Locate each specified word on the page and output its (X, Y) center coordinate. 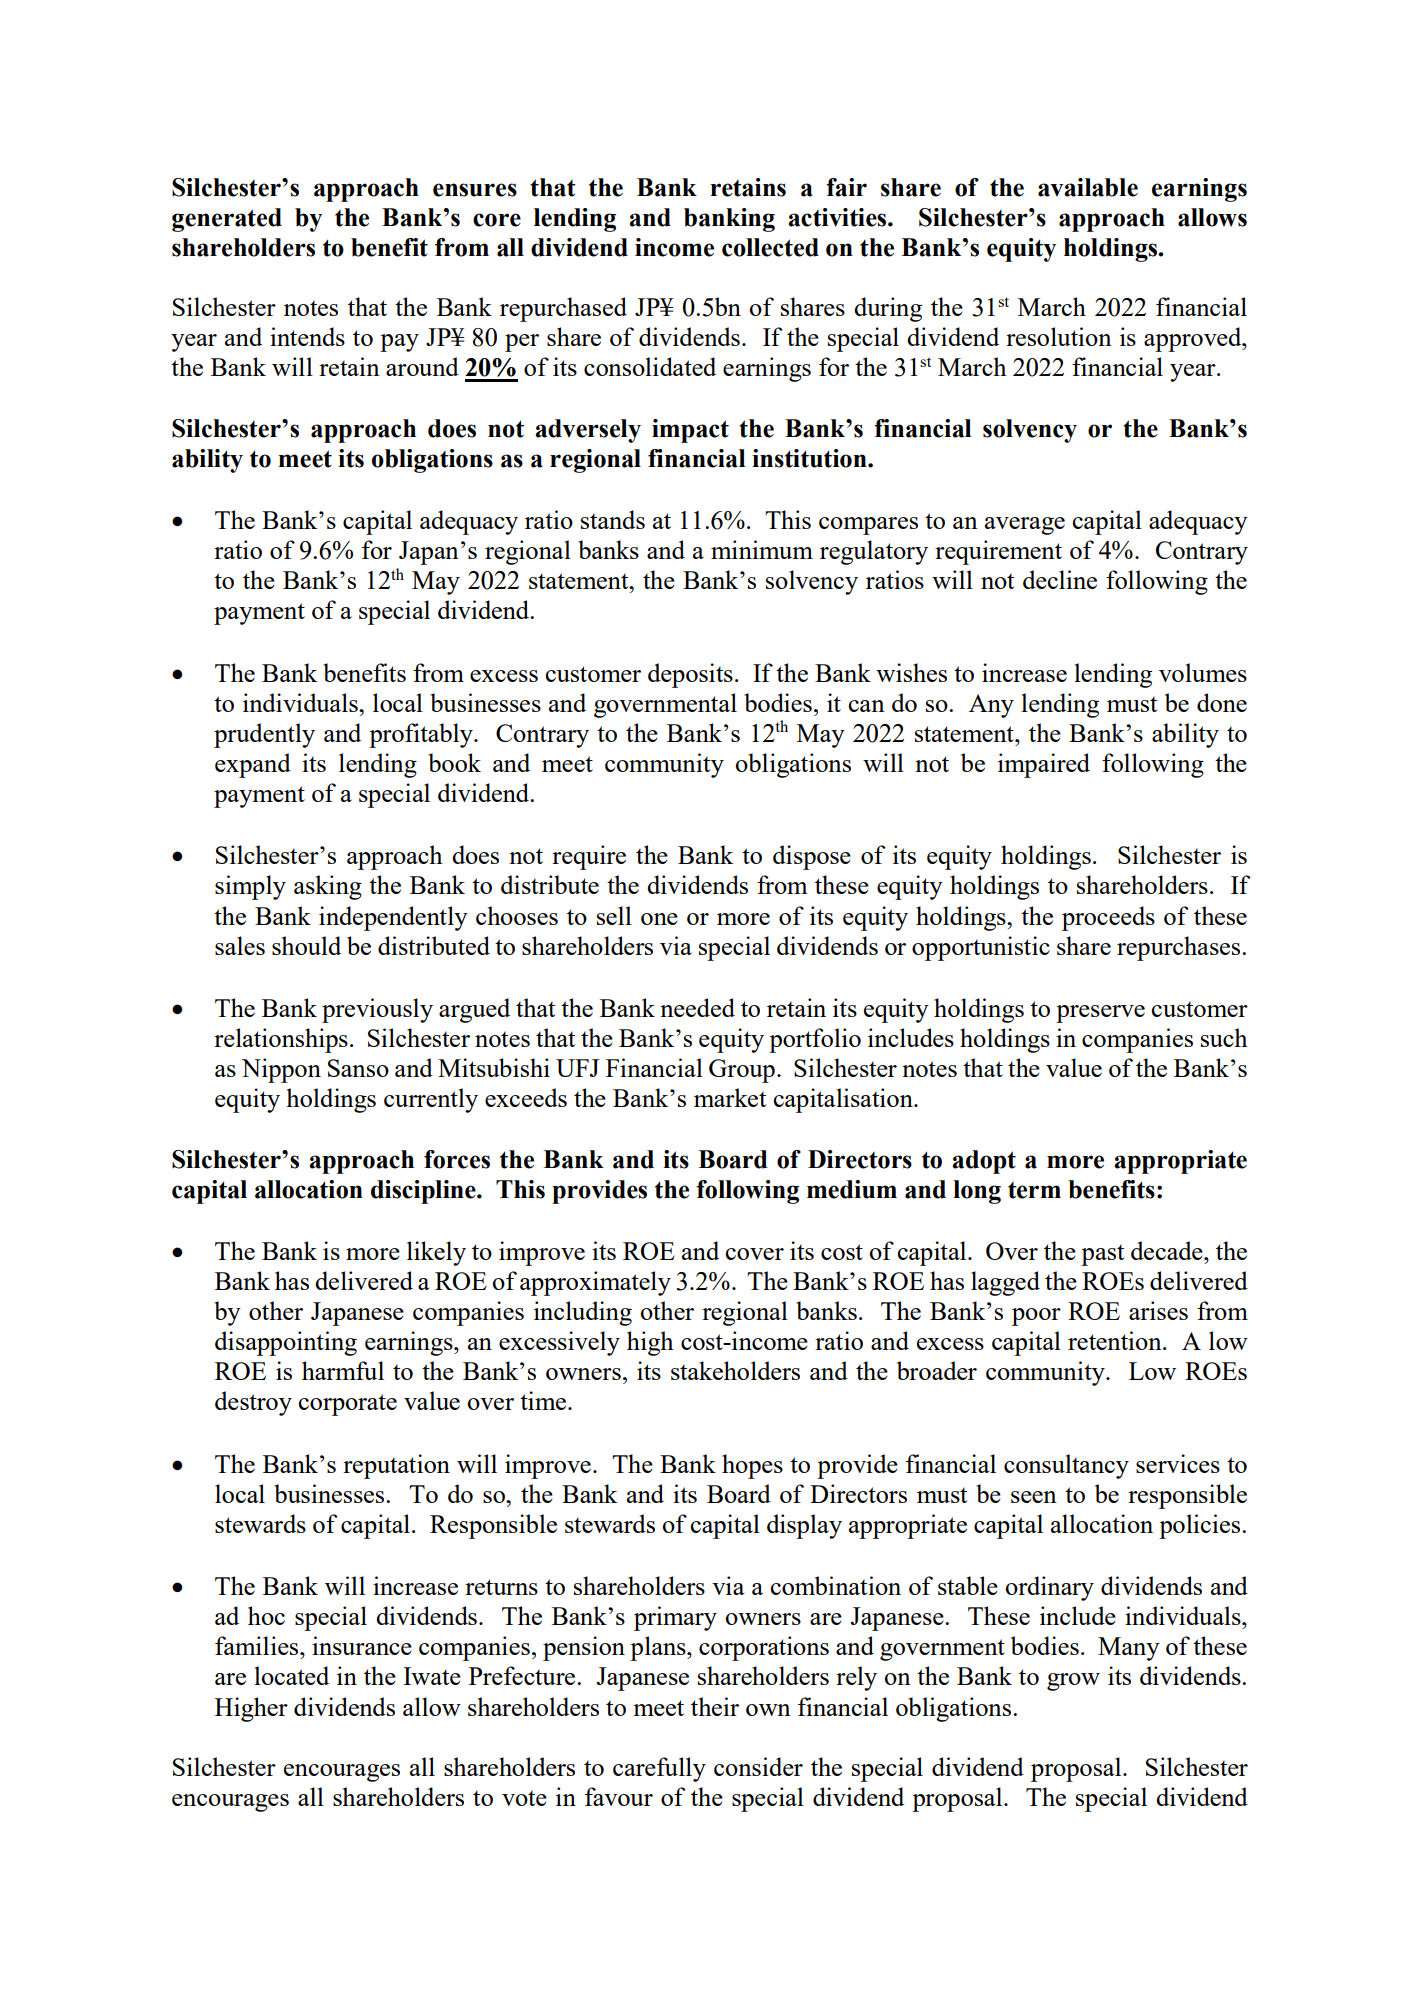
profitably (422, 735)
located (291, 1675)
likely (436, 1253)
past (1102, 1255)
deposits (690, 675)
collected (770, 247)
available (1088, 187)
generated (227, 220)
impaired (1044, 765)
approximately (595, 1283)
